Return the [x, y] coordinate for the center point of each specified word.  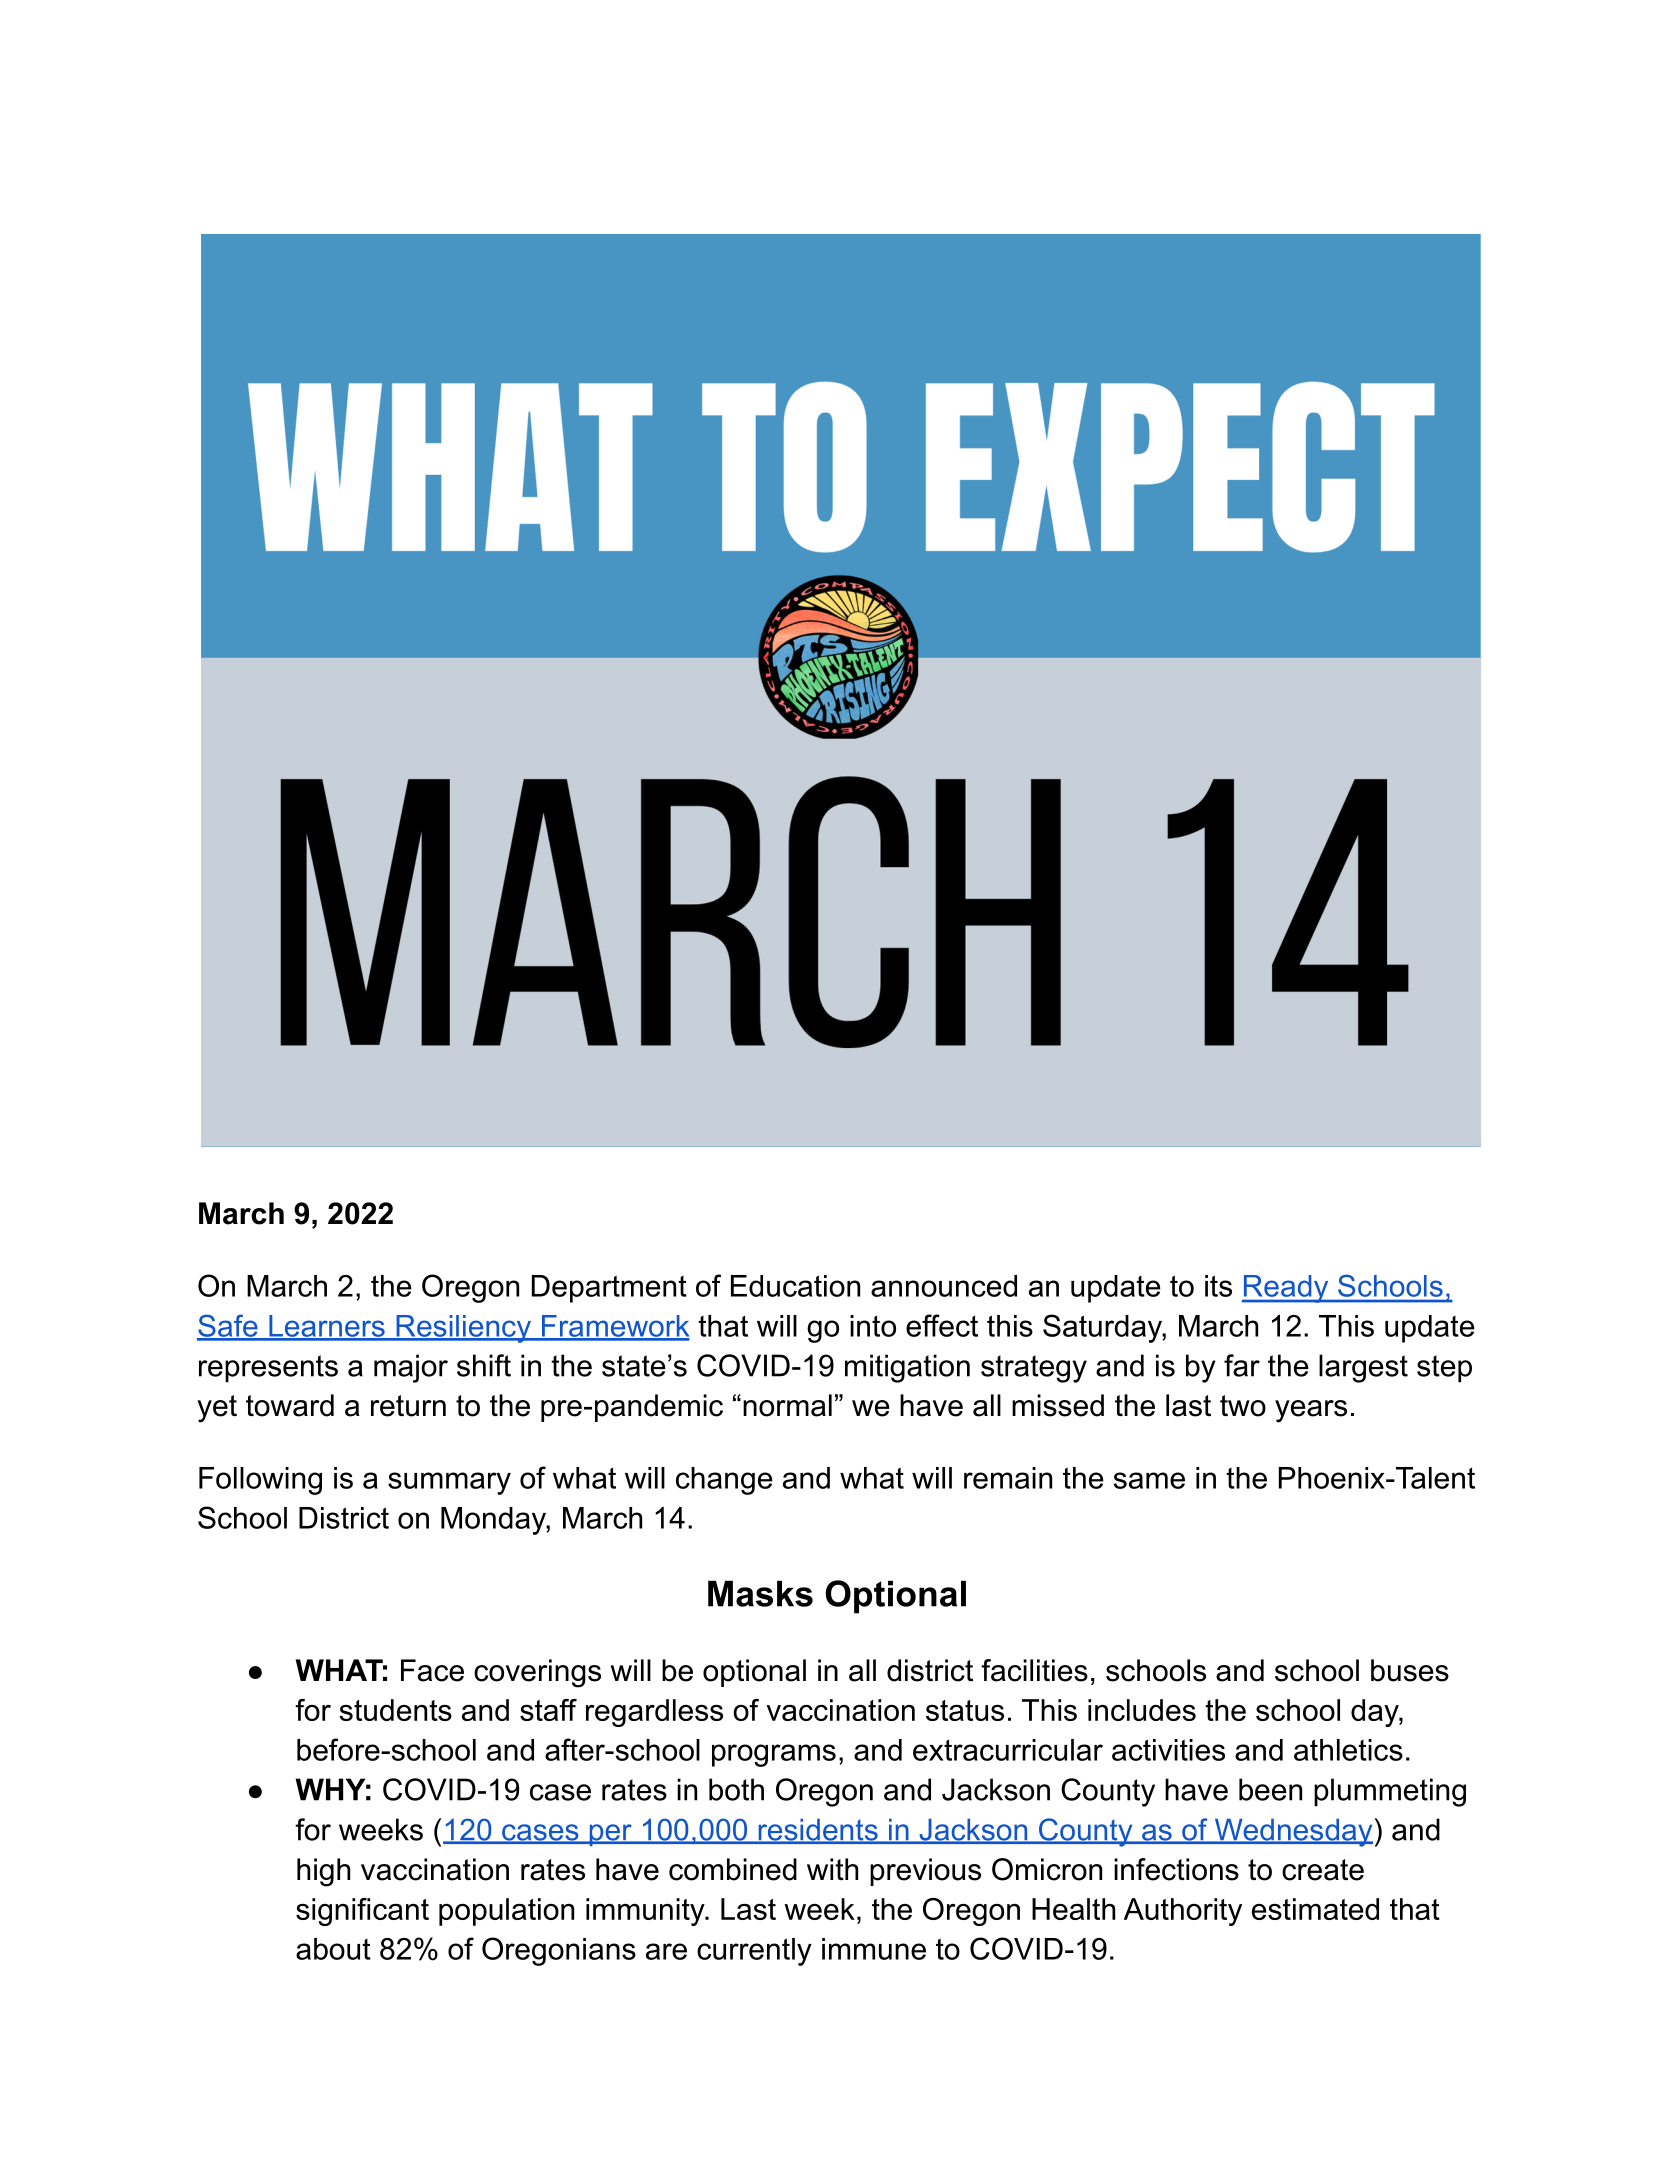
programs [774, 1755]
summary [449, 1483]
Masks [760, 1593]
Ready [1286, 1289]
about [333, 1949]
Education [795, 1286]
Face [432, 1670]
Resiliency [463, 1329]
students [395, 1710]
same [1149, 1480]
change [724, 1481]
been [1270, 1789]
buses [1410, 1670]
